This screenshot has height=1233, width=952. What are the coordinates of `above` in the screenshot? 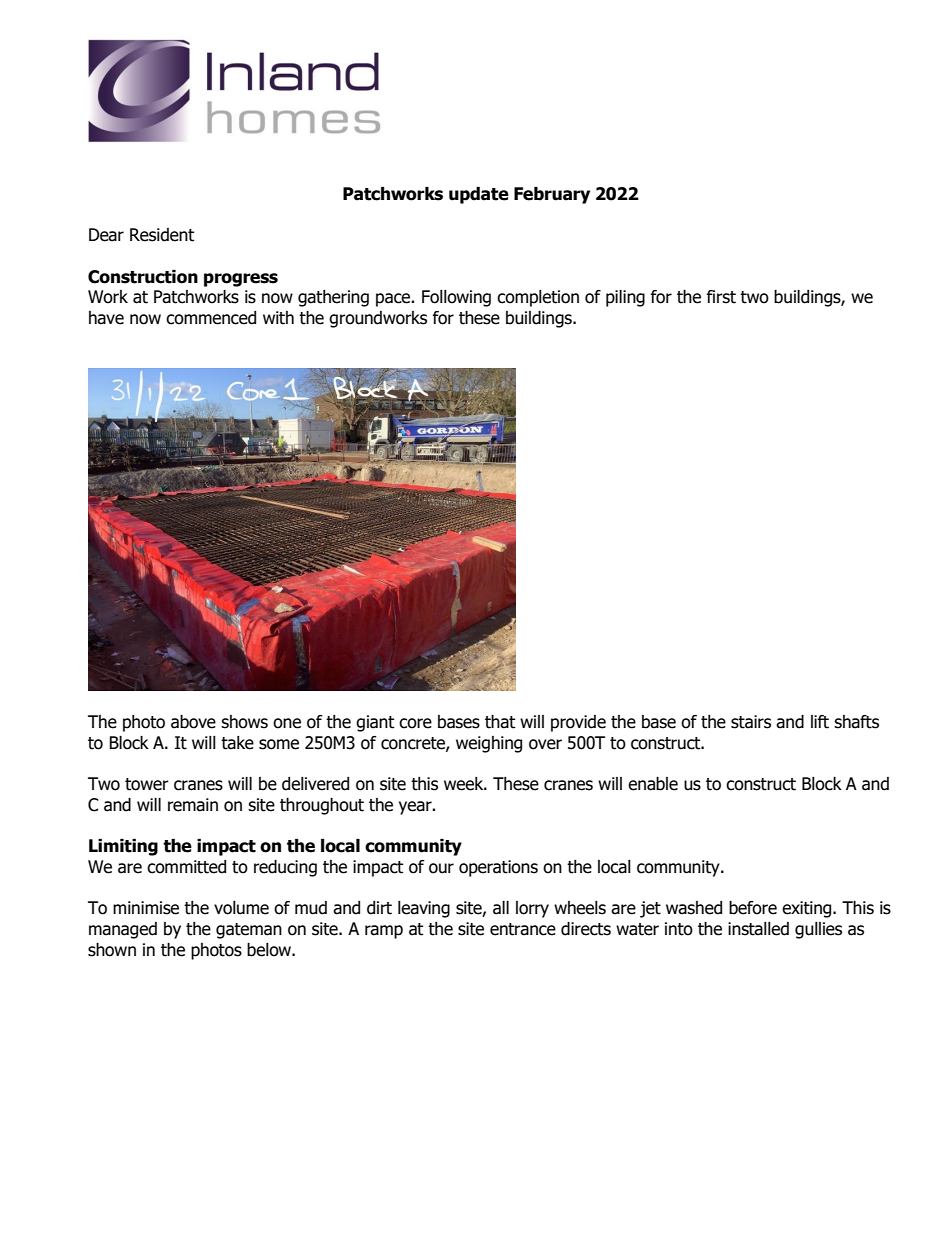 It's located at (193, 722).
